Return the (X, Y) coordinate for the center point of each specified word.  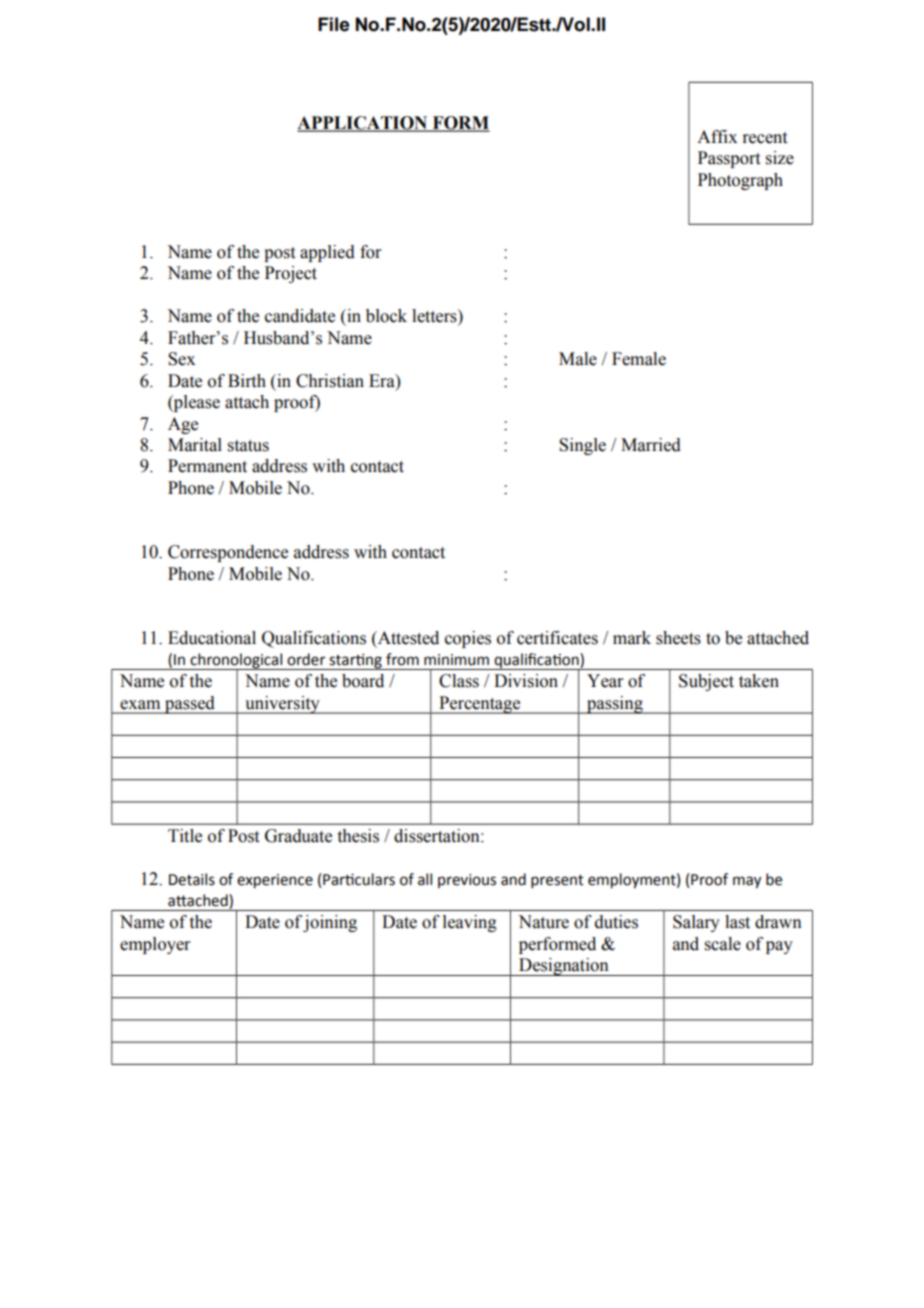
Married (651, 445)
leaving (470, 923)
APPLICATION (363, 124)
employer (155, 945)
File (334, 24)
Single (582, 446)
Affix (717, 136)
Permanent (207, 466)
